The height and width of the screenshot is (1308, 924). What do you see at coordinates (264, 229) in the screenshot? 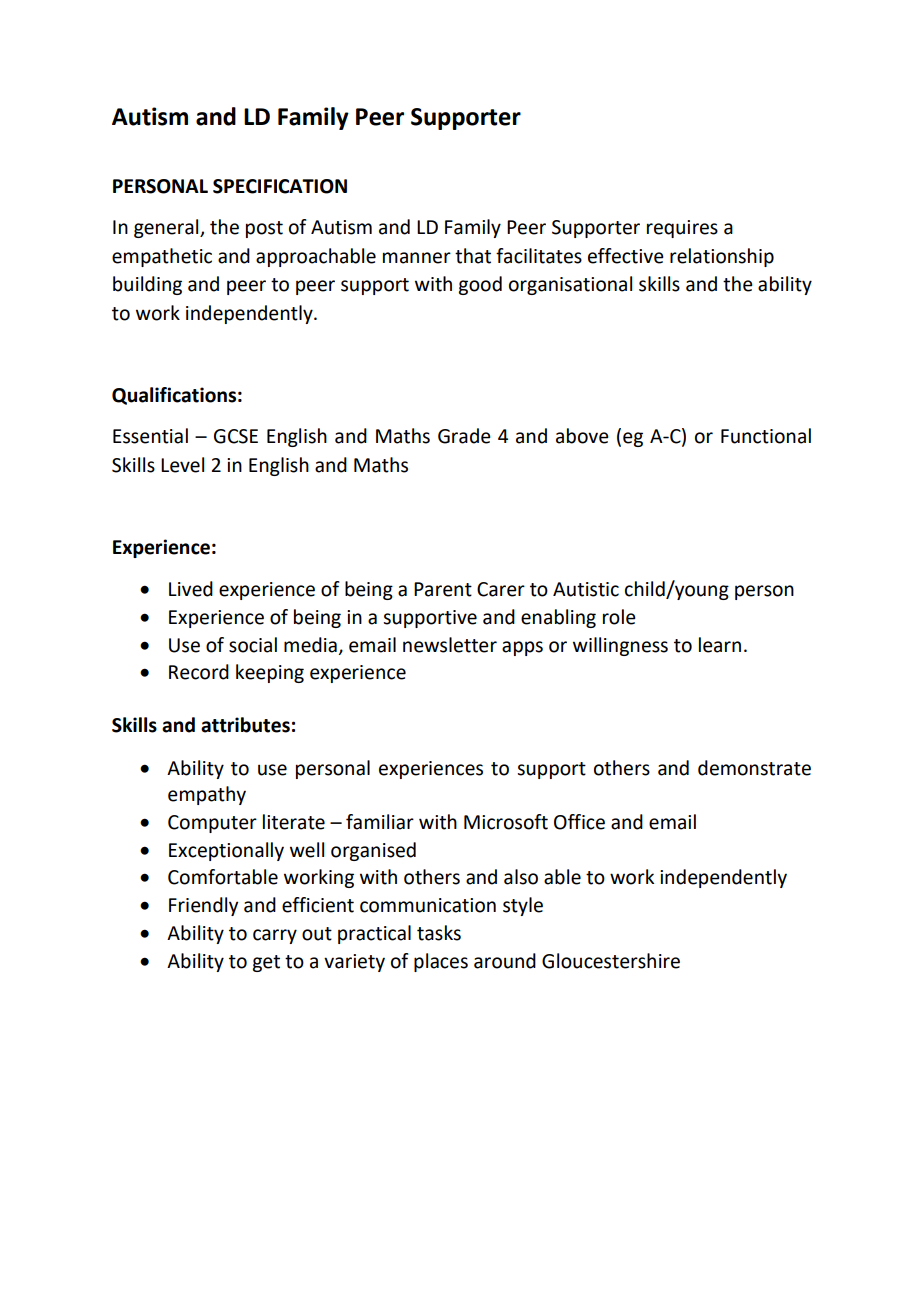
I see `post` at bounding box center [264, 229].
